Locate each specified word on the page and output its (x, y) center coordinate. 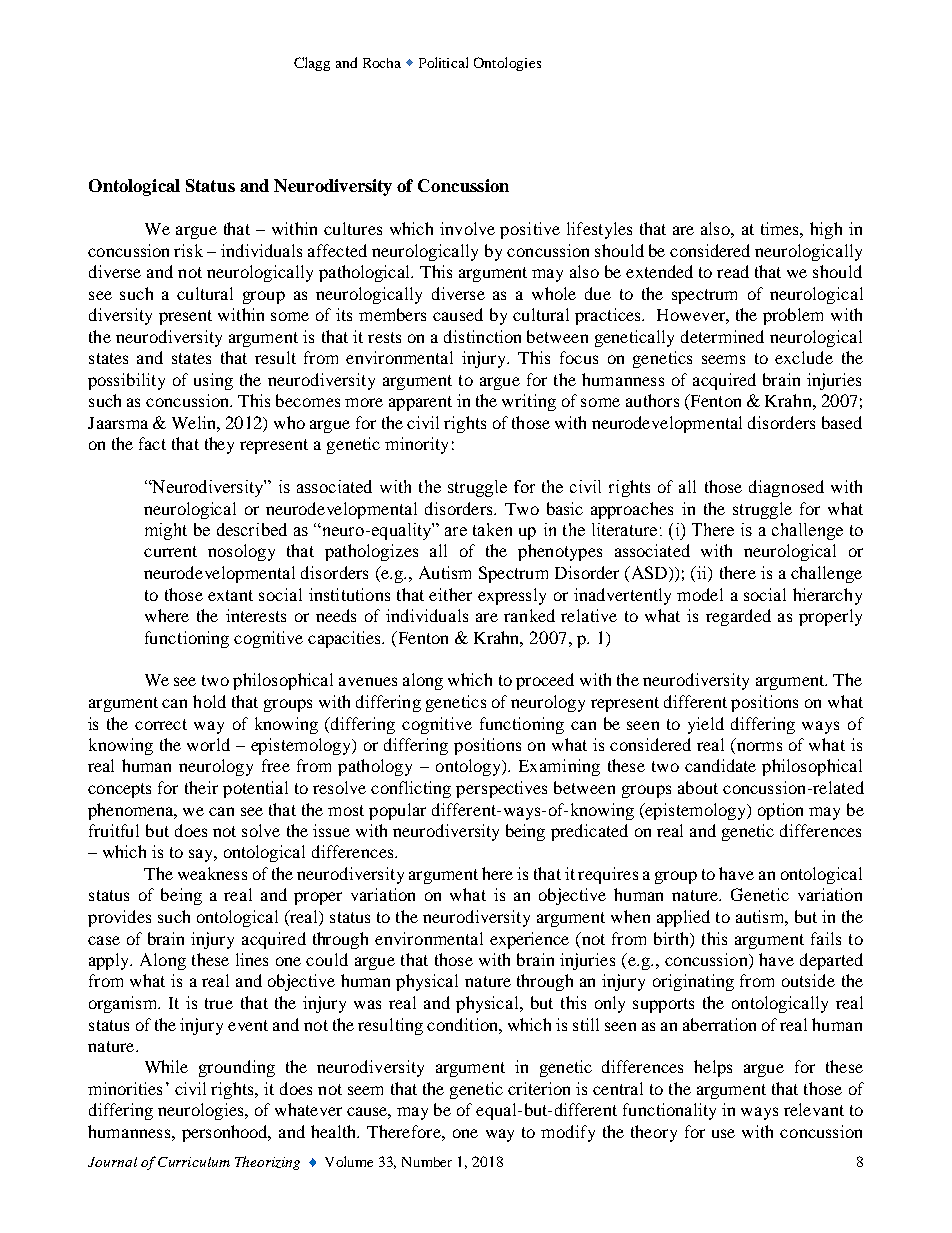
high (826, 230)
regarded (738, 617)
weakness (212, 873)
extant (230, 595)
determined (722, 336)
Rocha (382, 63)
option (780, 811)
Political (443, 62)
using (213, 381)
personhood (226, 1133)
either (450, 594)
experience (529, 940)
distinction (482, 336)
